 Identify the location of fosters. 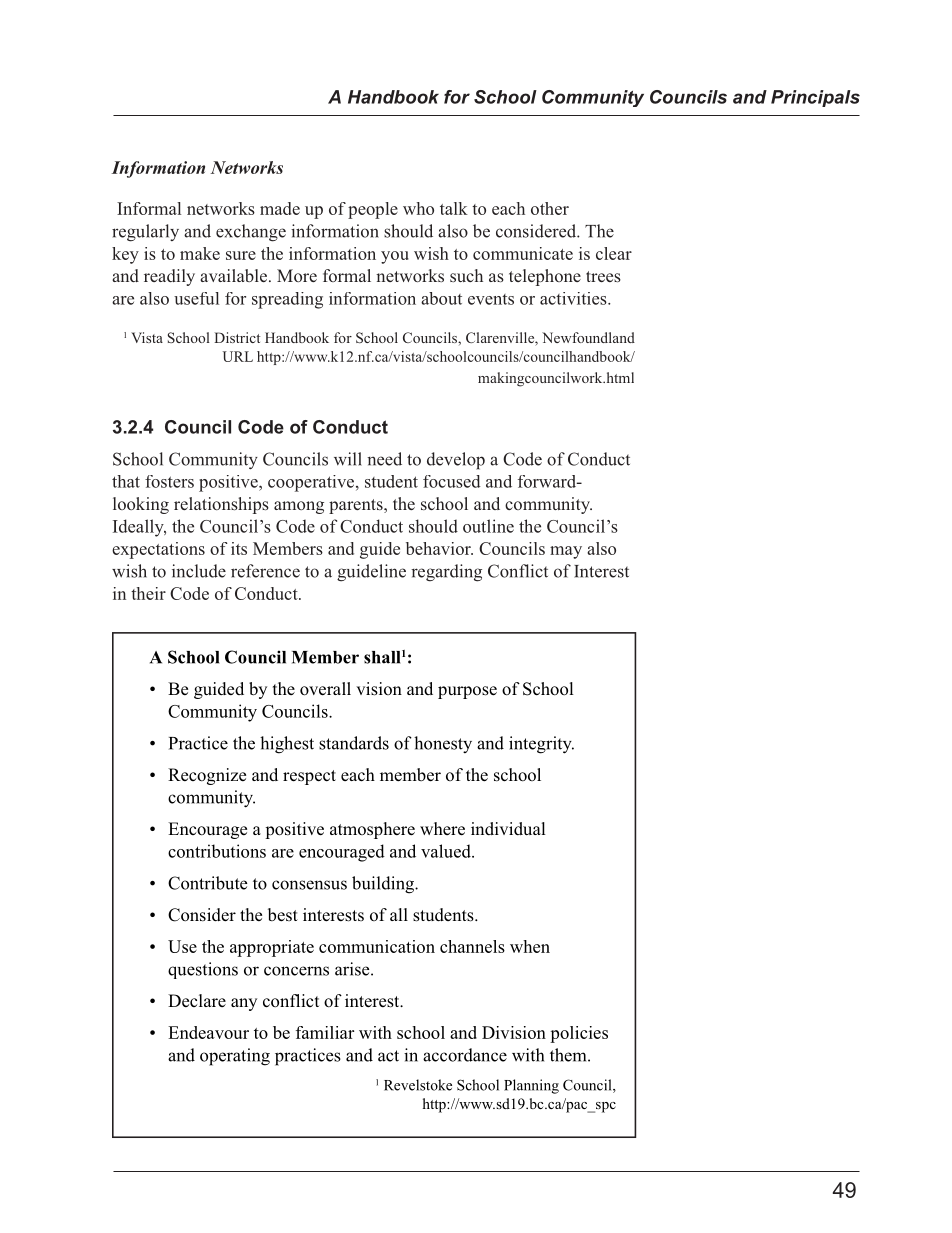
(169, 481).
